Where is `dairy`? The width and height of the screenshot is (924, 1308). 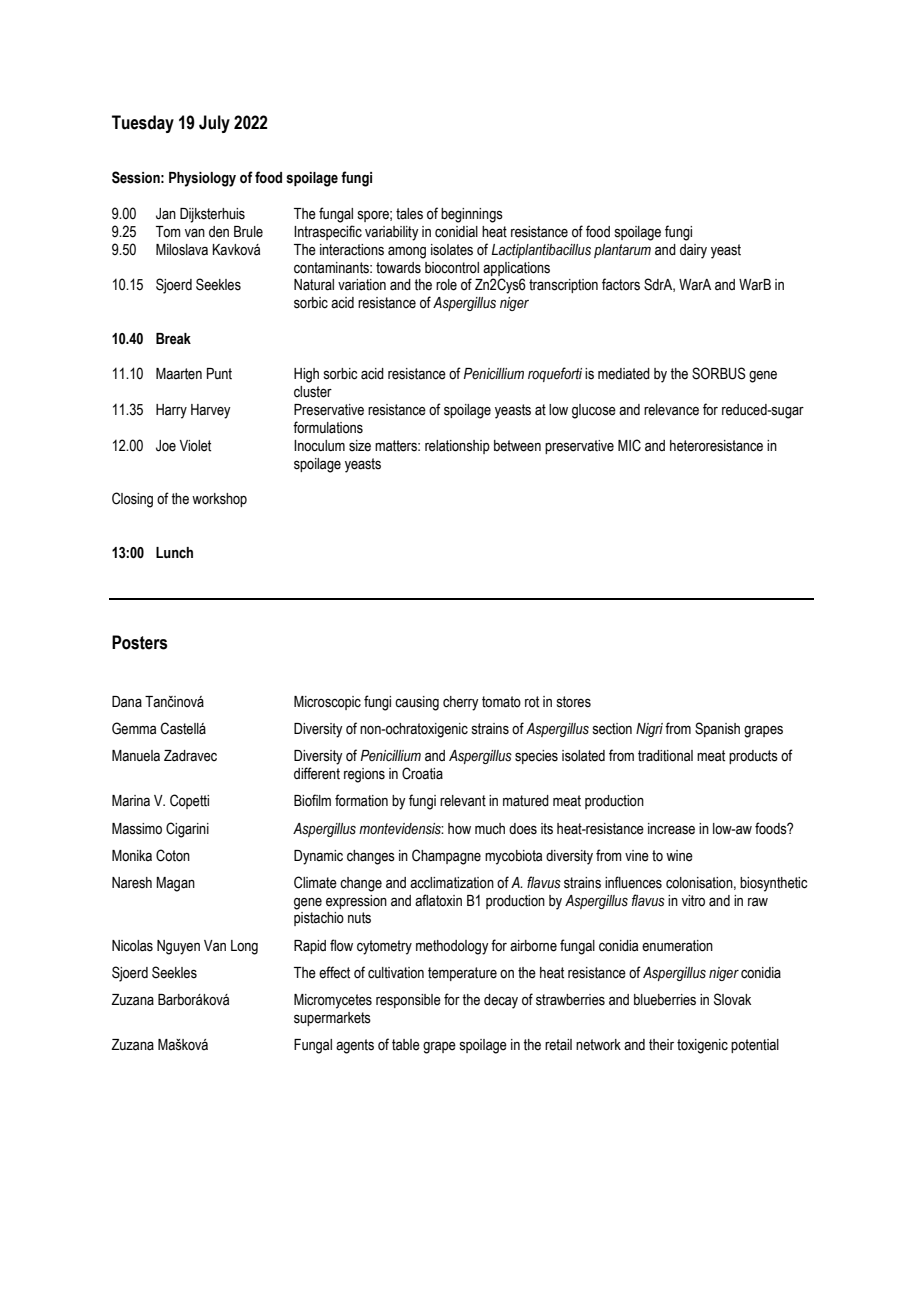 dairy is located at coordinates (693, 251).
